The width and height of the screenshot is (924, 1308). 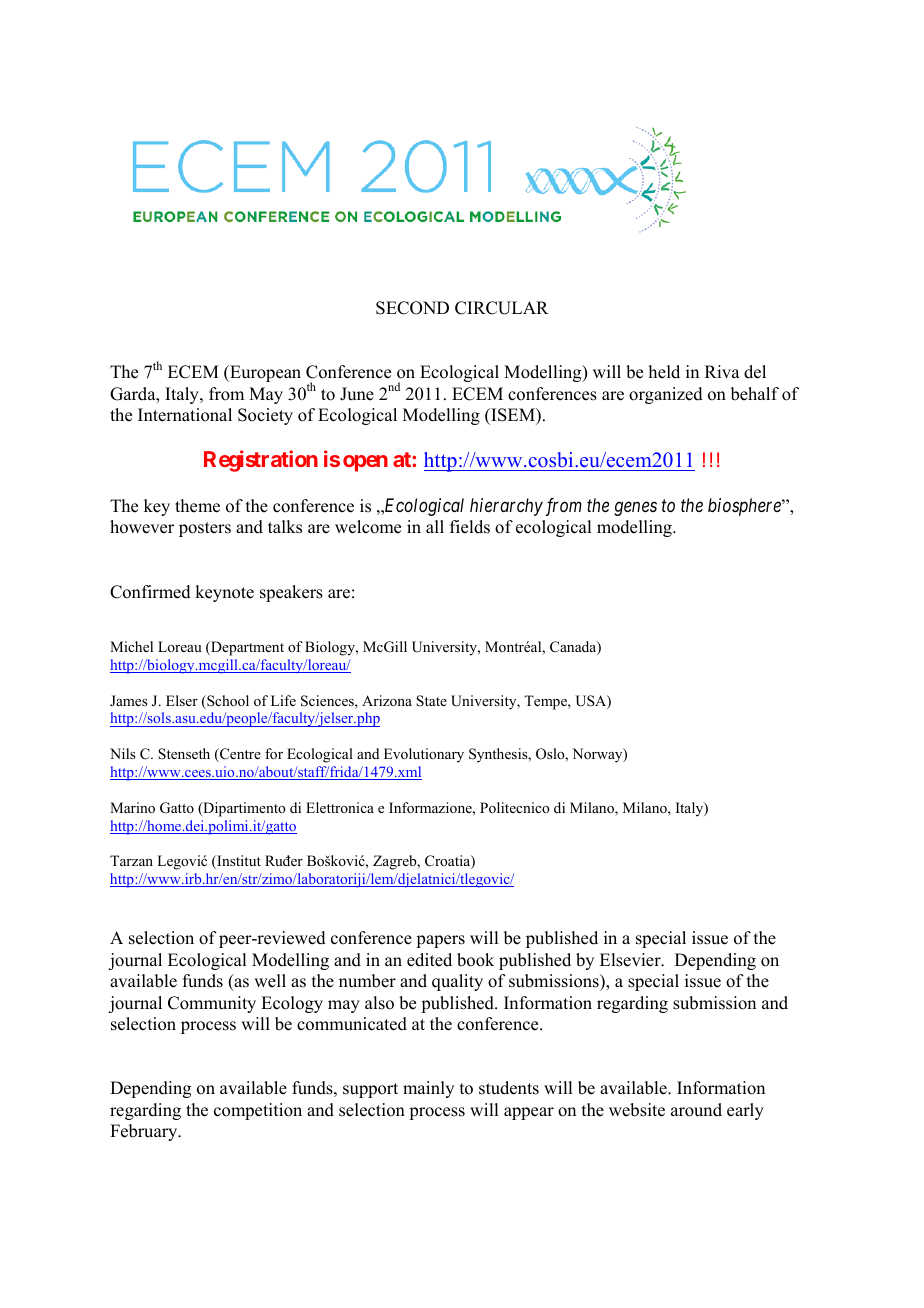 I want to click on book, so click(x=475, y=960).
